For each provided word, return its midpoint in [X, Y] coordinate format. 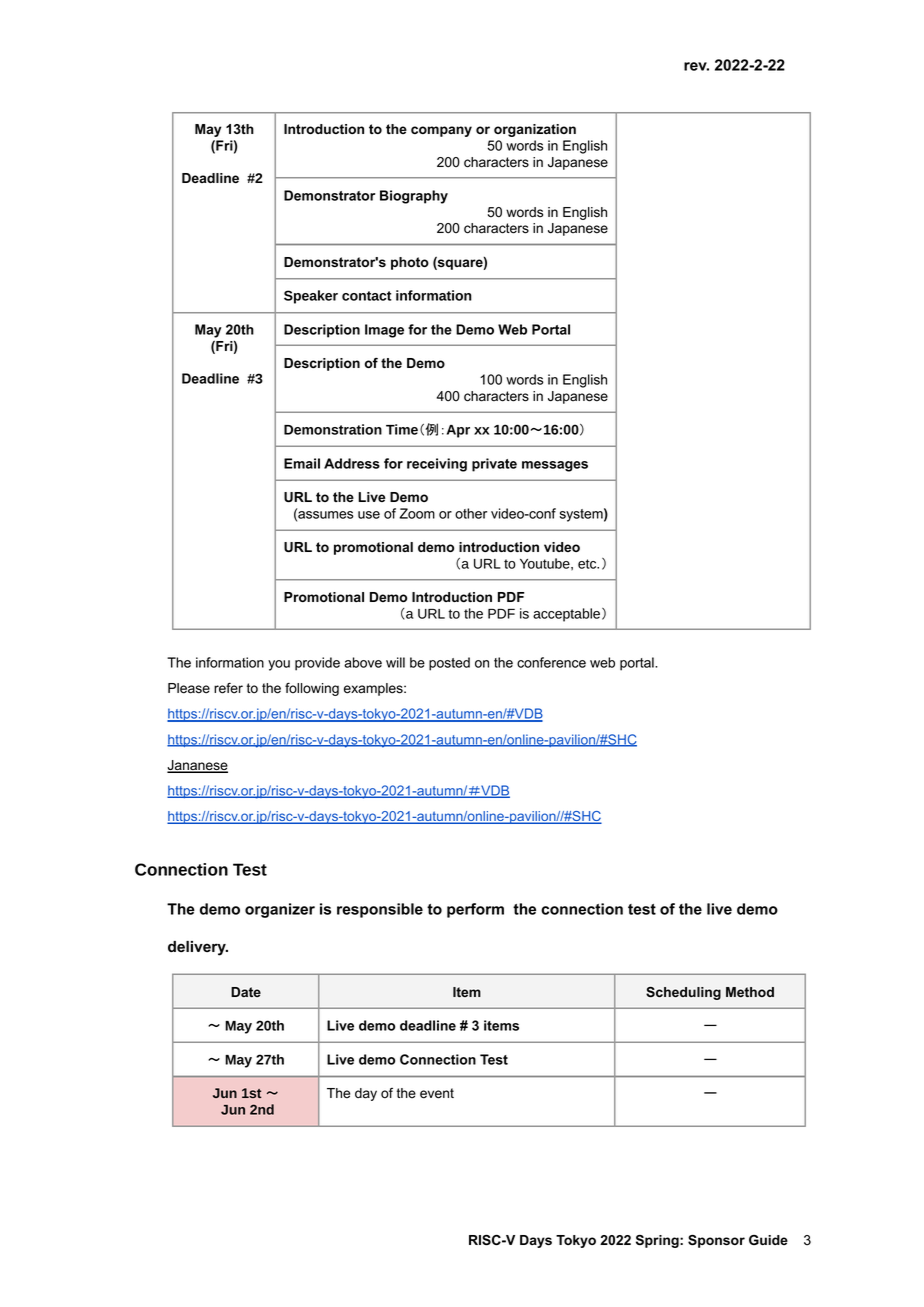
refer [228, 688]
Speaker [311, 297]
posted [449, 664]
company [441, 131]
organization [535, 130]
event [437, 1093]
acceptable [566, 615]
